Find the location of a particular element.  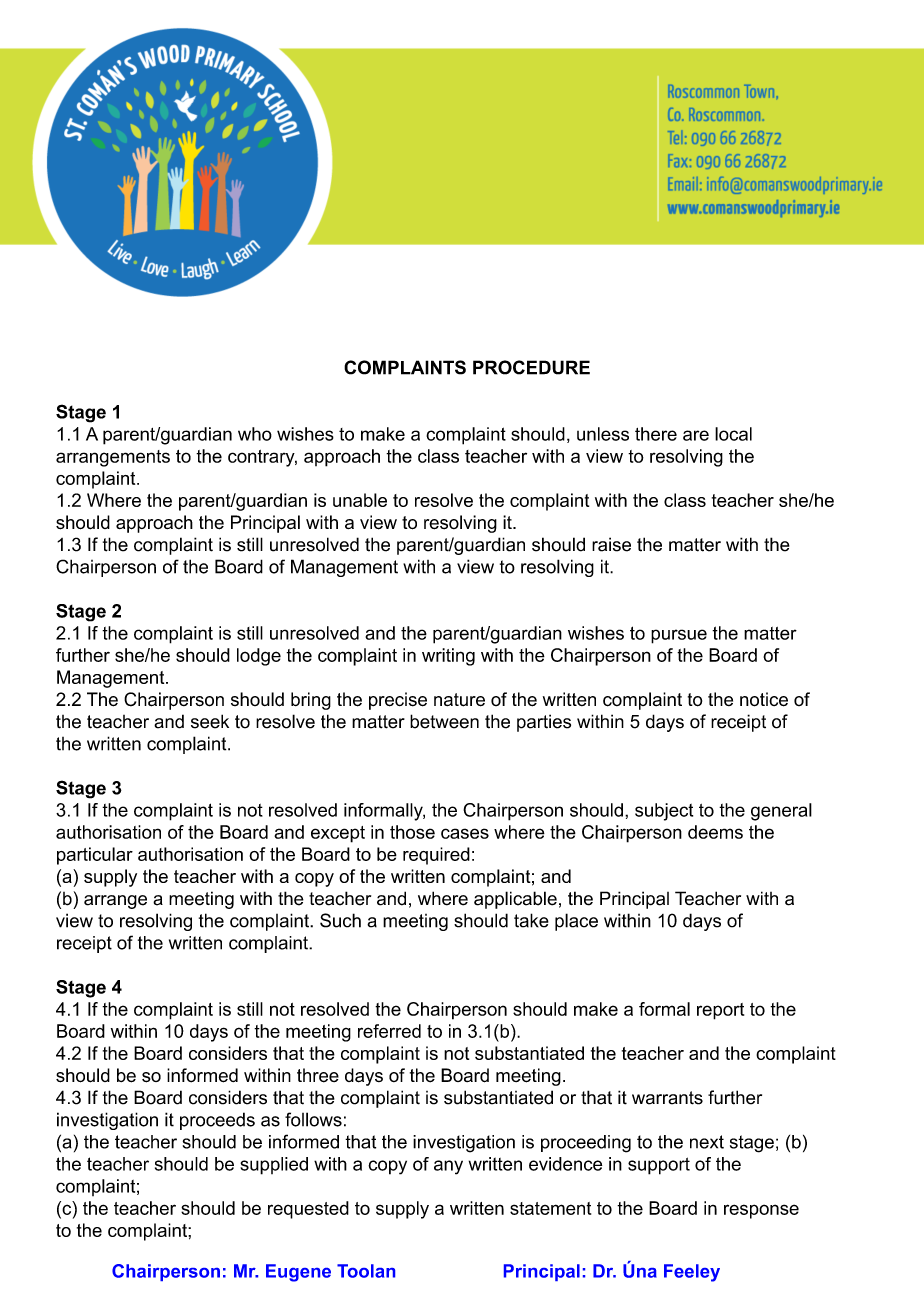

who is located at coordinates (255, 434).
